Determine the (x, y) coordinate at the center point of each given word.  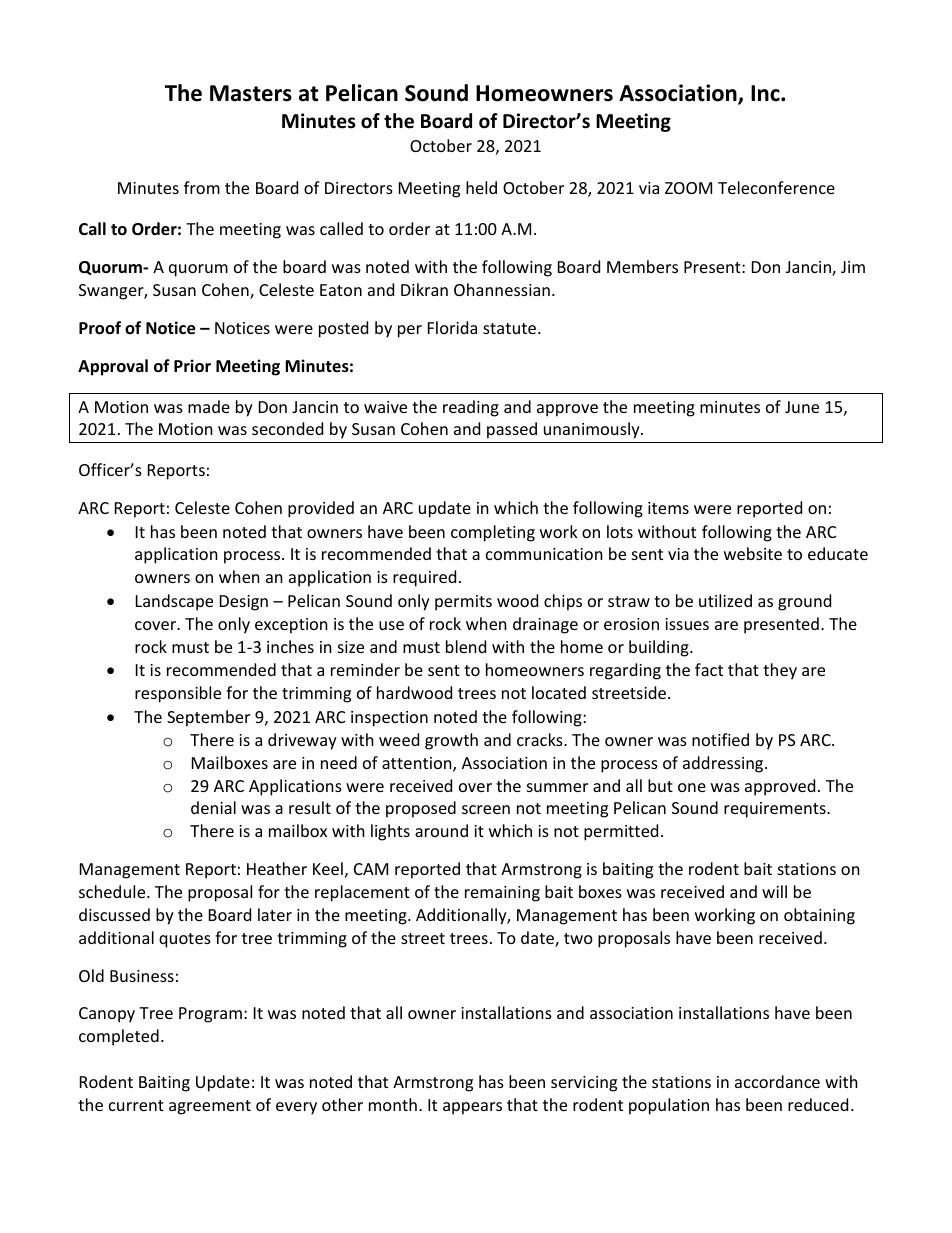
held (481, 187)
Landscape (174, 602)
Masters (251, 93)
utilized (725, 600)
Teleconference (776, 187)
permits (463, 603)
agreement (210, 1107)
